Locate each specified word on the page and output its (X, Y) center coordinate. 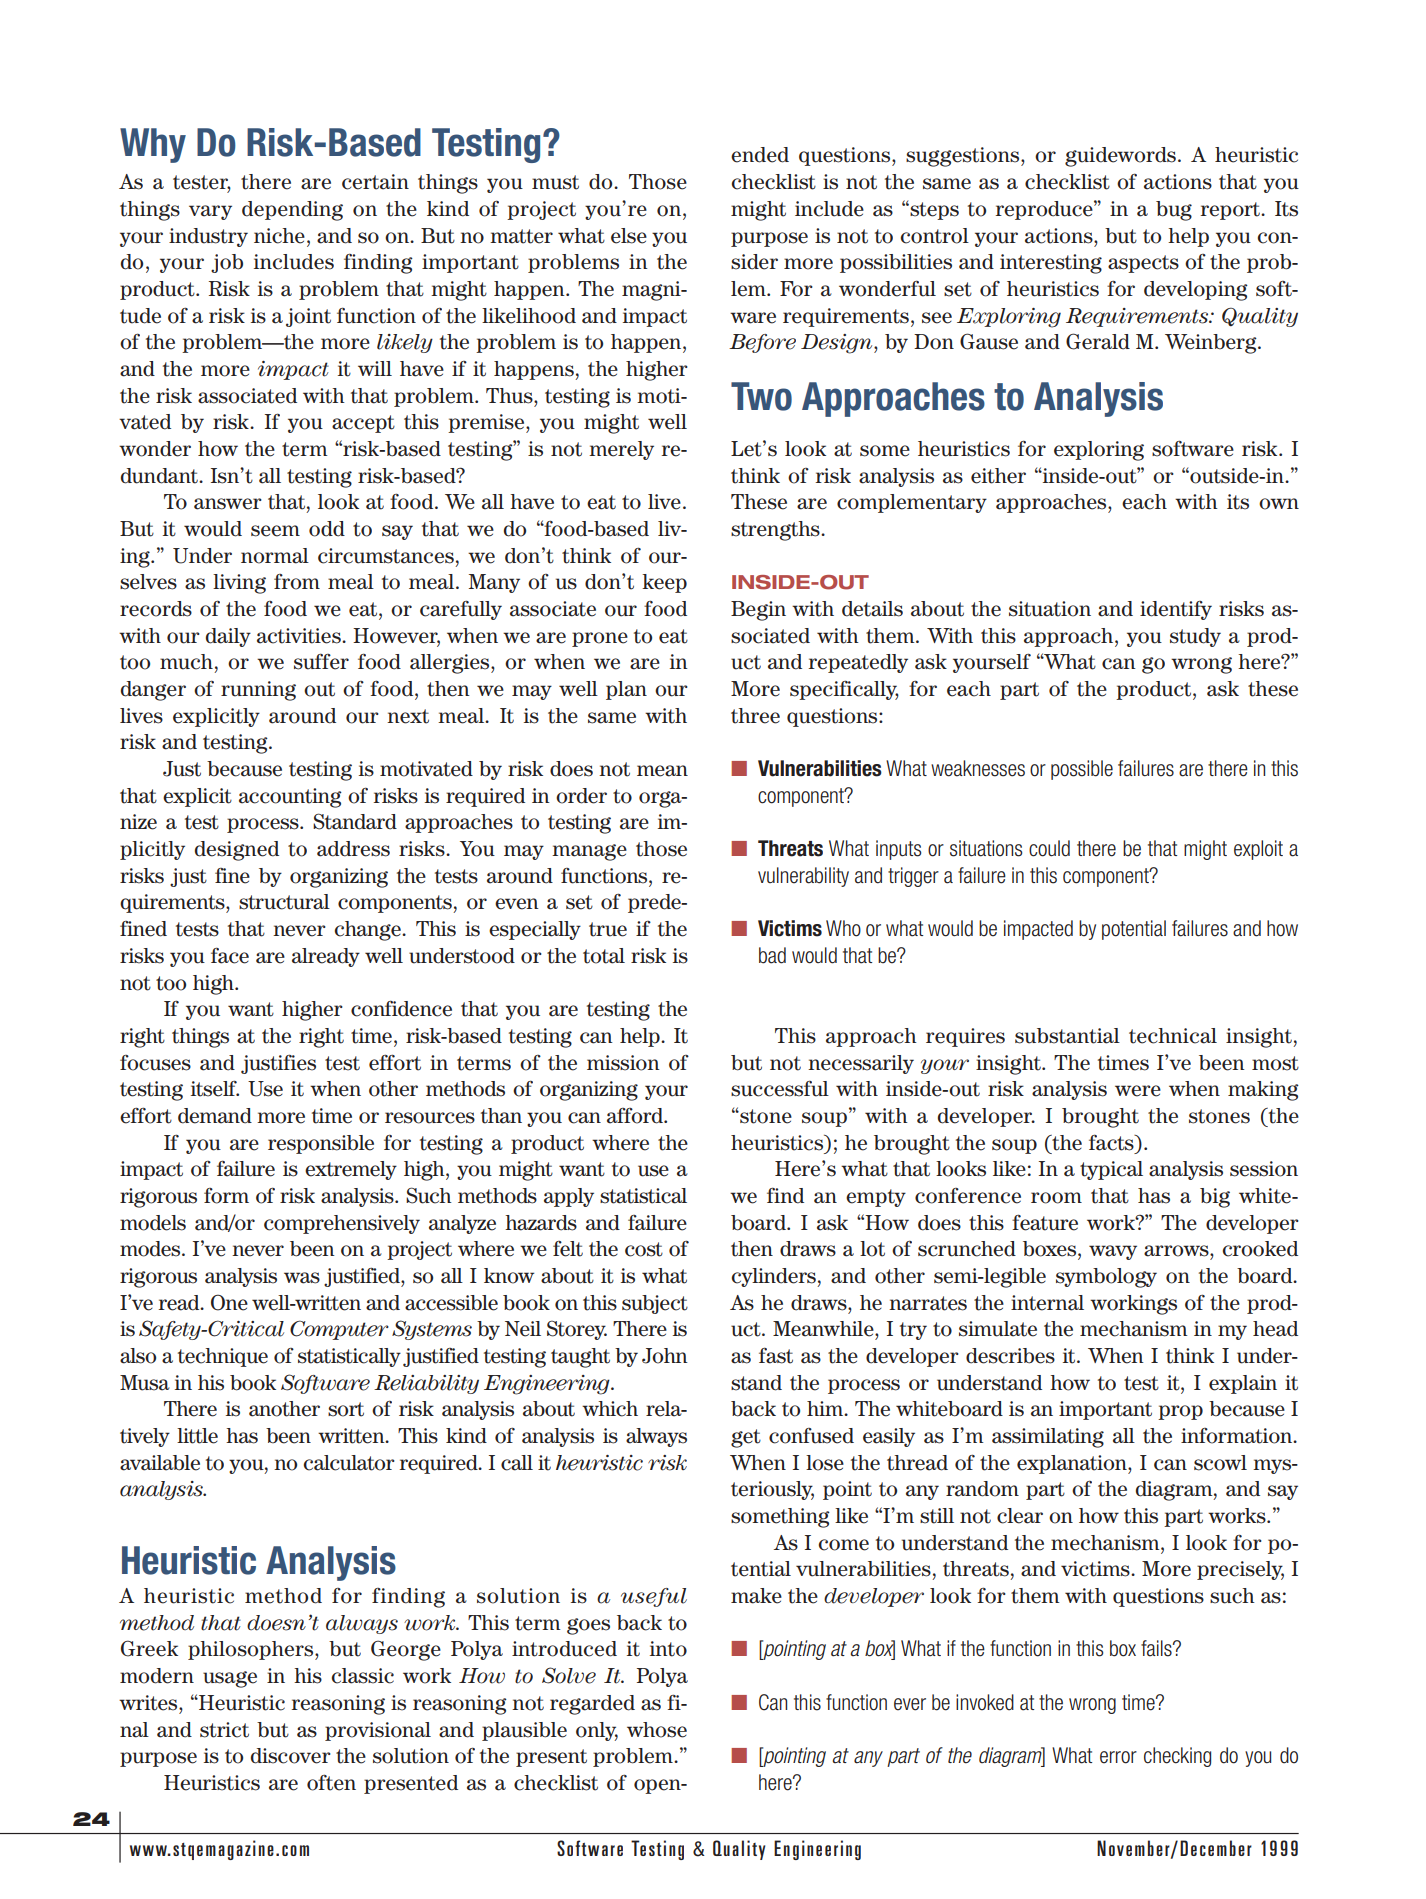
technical (1173, 1036)
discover (291, 1756)
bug (1174, 211)
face (230, 955)
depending (292, 211)
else (629, 236)
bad (772, 955)
